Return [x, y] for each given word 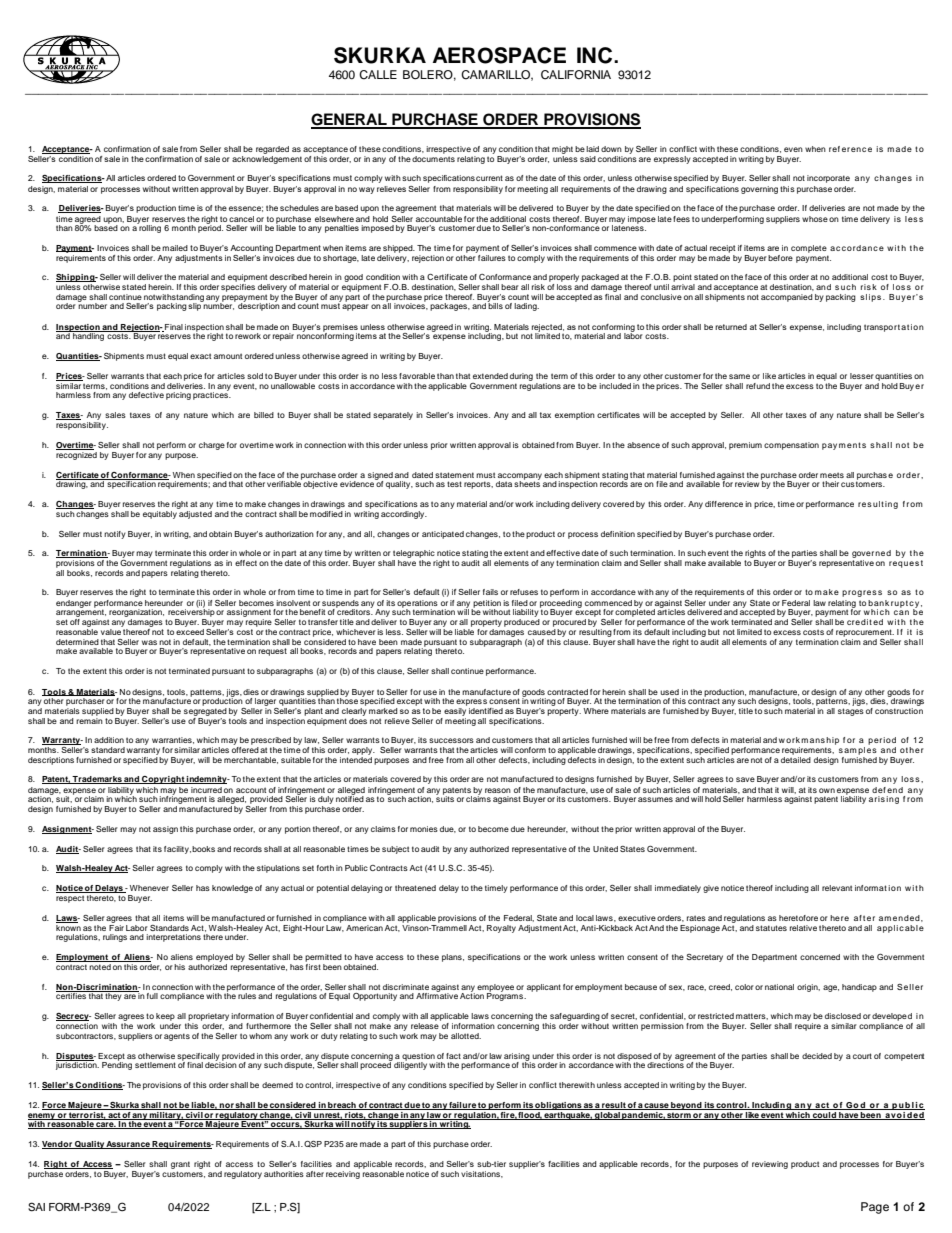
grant [180, 1165]
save [745, 779]
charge [212, 446]
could [824, 1116]
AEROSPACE [499, 55]
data [504, 484]
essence [246, 209]
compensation [791, 446]
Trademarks [97, 780]
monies [424, 829]
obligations [558, 1106]
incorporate [828, 179]
